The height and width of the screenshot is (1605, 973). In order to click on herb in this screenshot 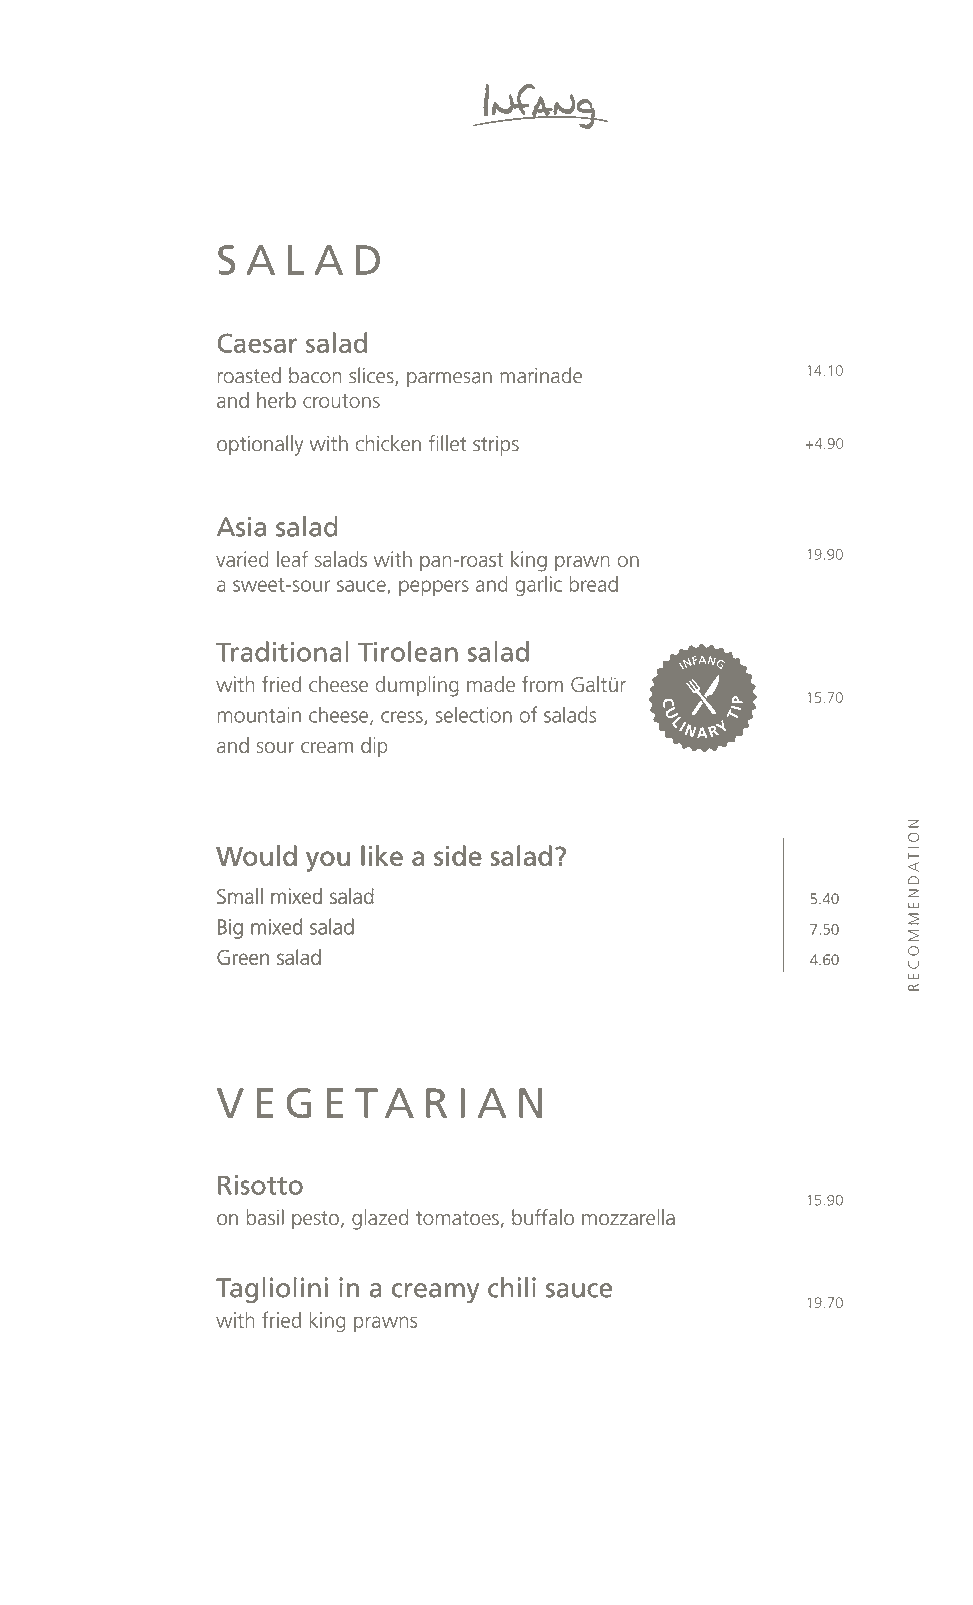, I will do `click(276, 400)`.
